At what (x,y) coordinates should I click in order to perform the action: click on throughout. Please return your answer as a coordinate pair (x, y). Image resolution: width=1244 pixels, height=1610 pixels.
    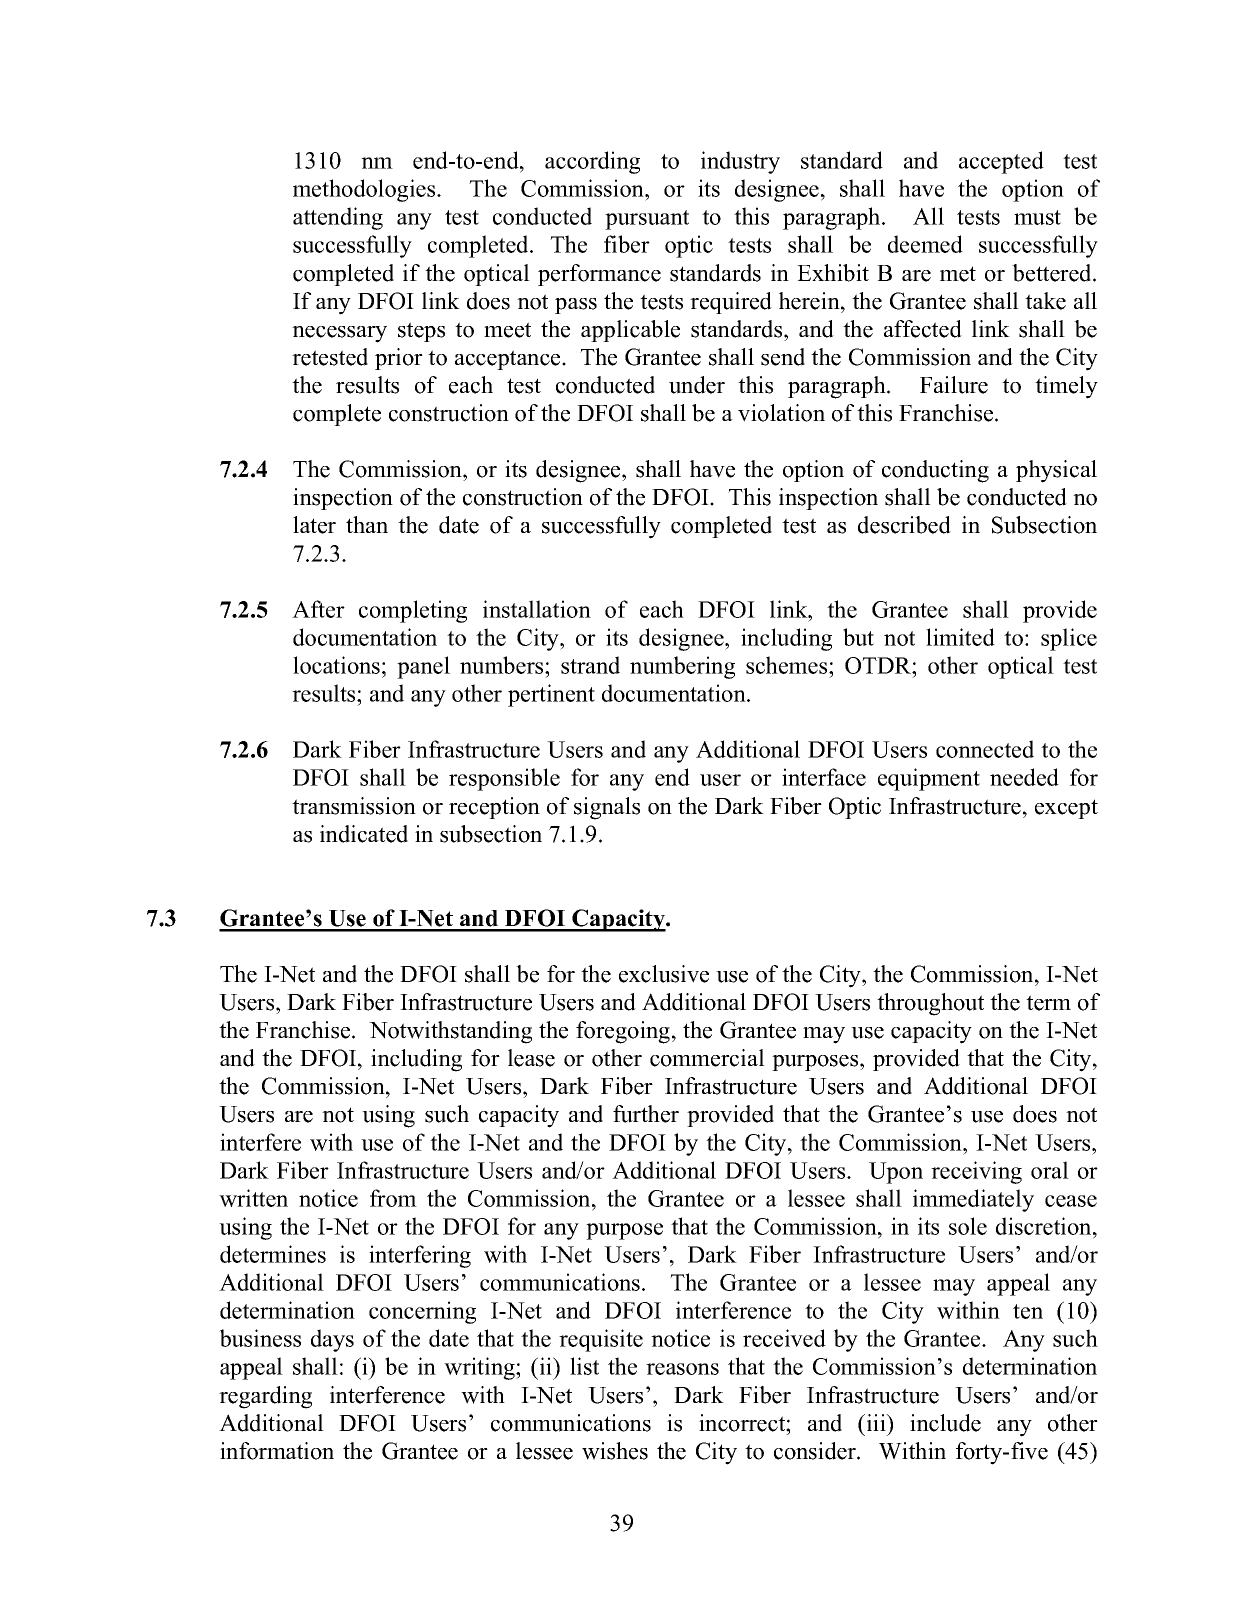
    Looking at the image, I should click on (930, 1004).
